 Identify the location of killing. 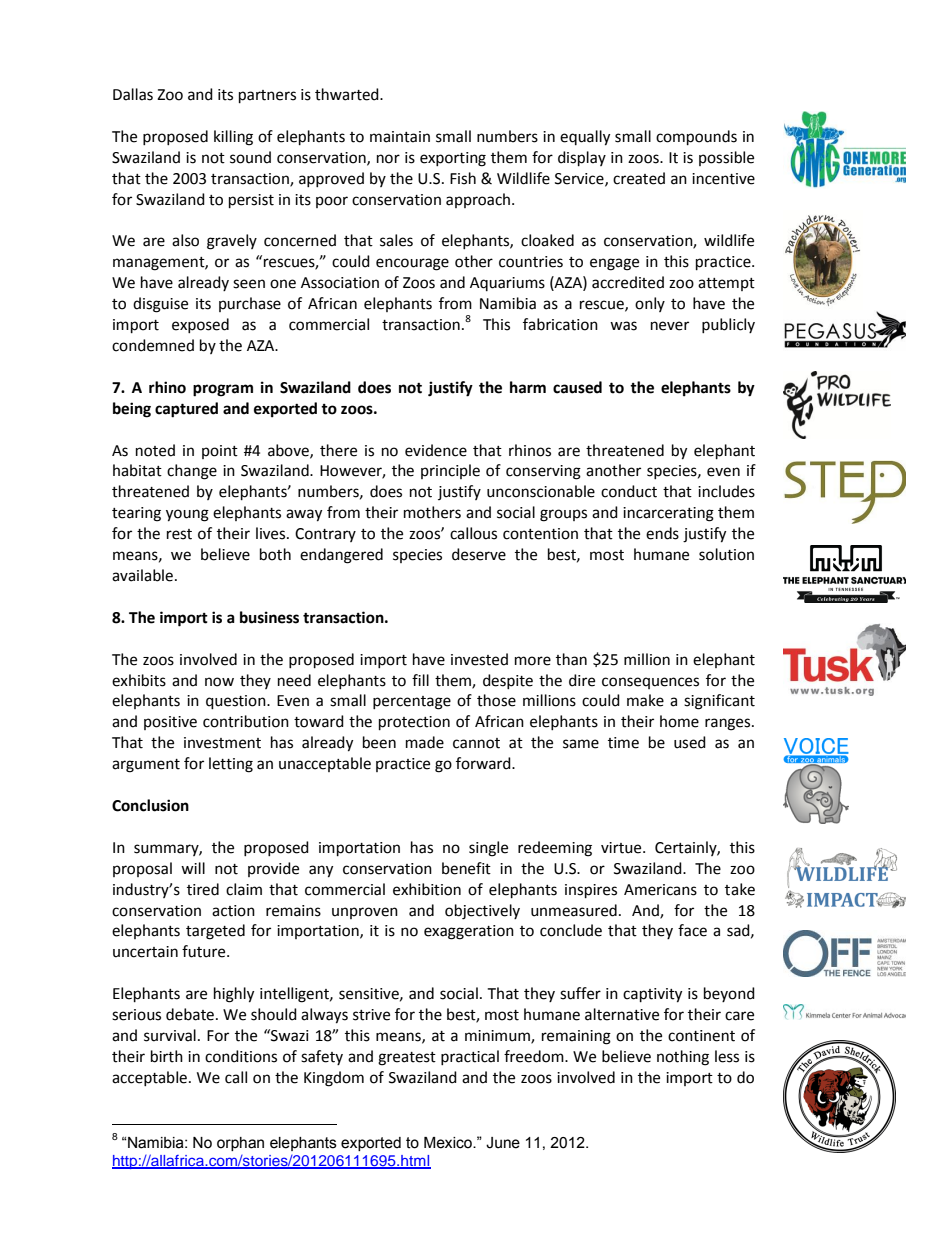
(233, 138).
